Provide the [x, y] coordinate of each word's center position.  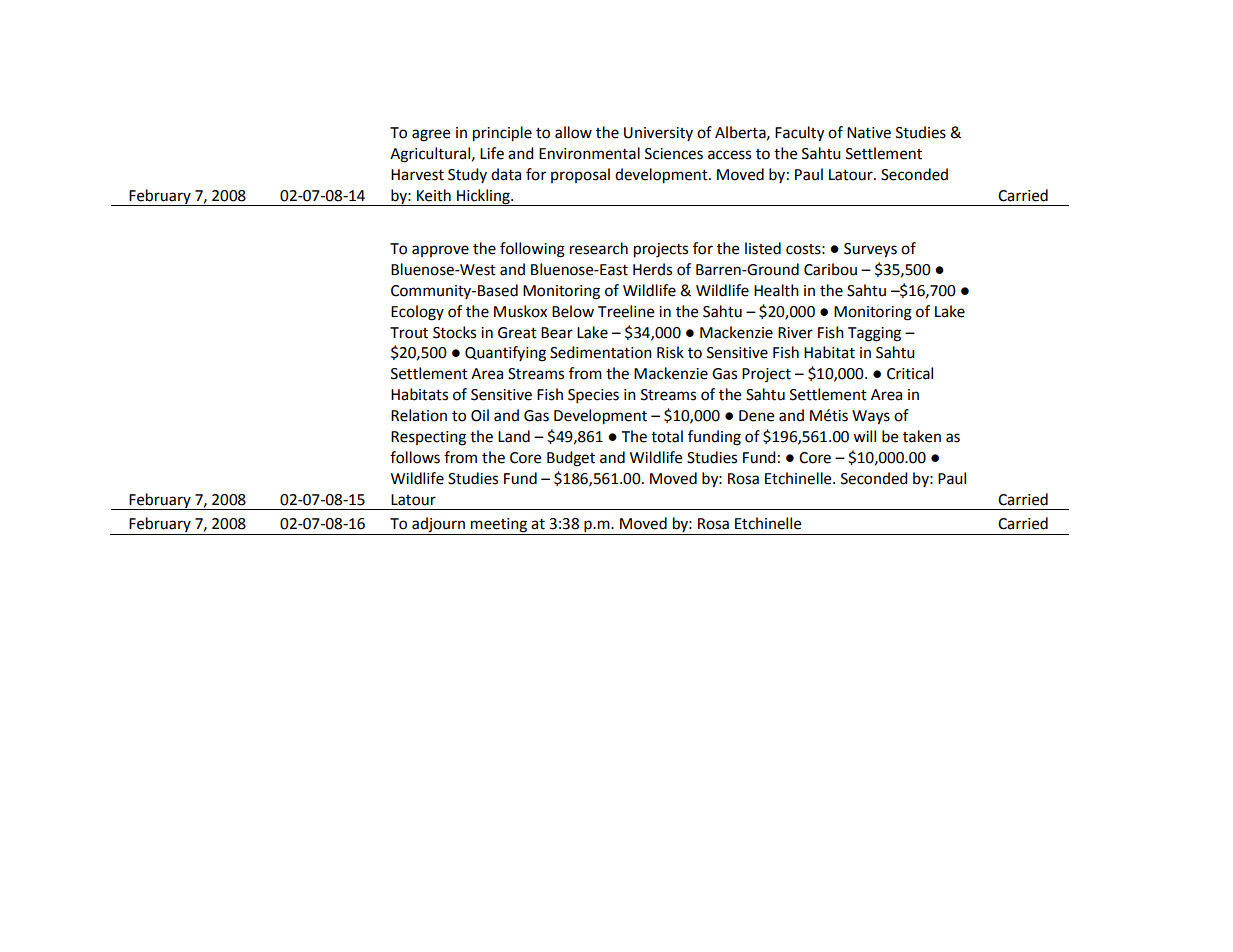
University [658, 134]
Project [766, 375]
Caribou [830, 269]
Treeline [626, 311]
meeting [499, 525]
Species [593, 396]
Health [776, 290]
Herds [652, 269]
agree [431, 135]
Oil [480, 415]
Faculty [799, 134]
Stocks [454, 332]
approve [440, 251]
